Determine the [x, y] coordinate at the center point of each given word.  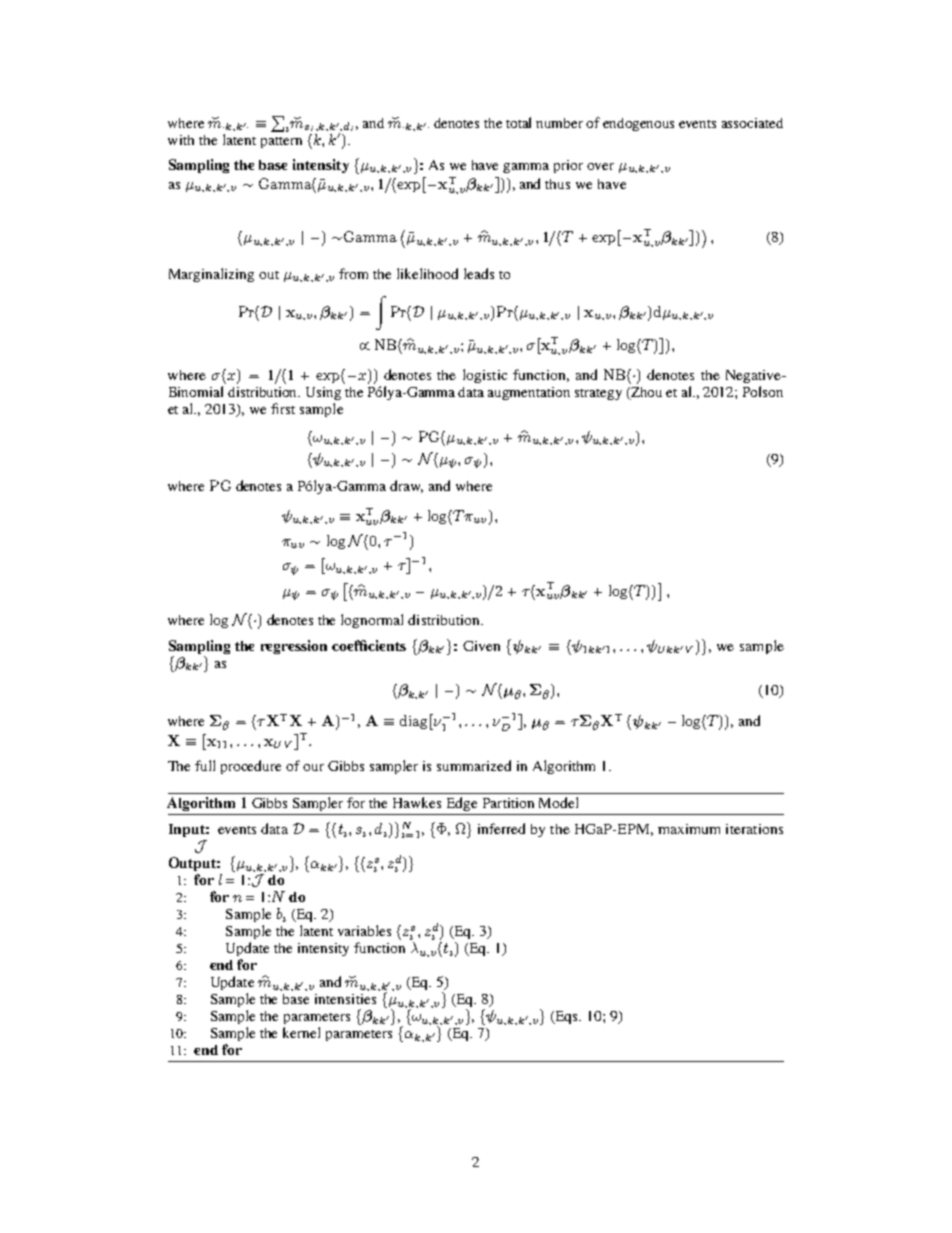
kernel [301, 1032]
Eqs [566, 1017]
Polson [763, 391]
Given [481, 646]
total [518, 122]
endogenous [638, 124]
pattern [281, 142]
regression [294, 647]
